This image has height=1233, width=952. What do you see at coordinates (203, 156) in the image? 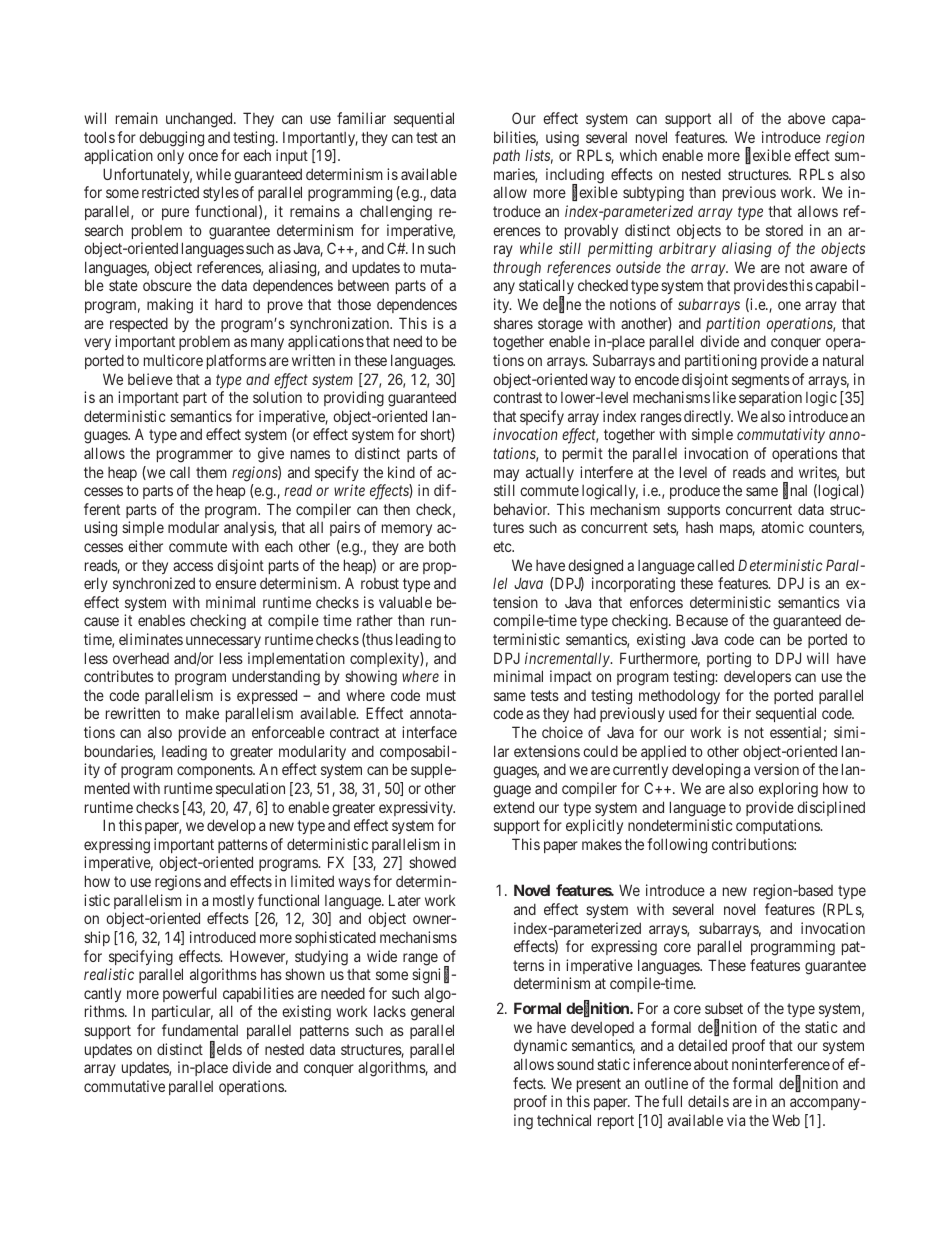
I see `once` at bounding box center [203, 156].
